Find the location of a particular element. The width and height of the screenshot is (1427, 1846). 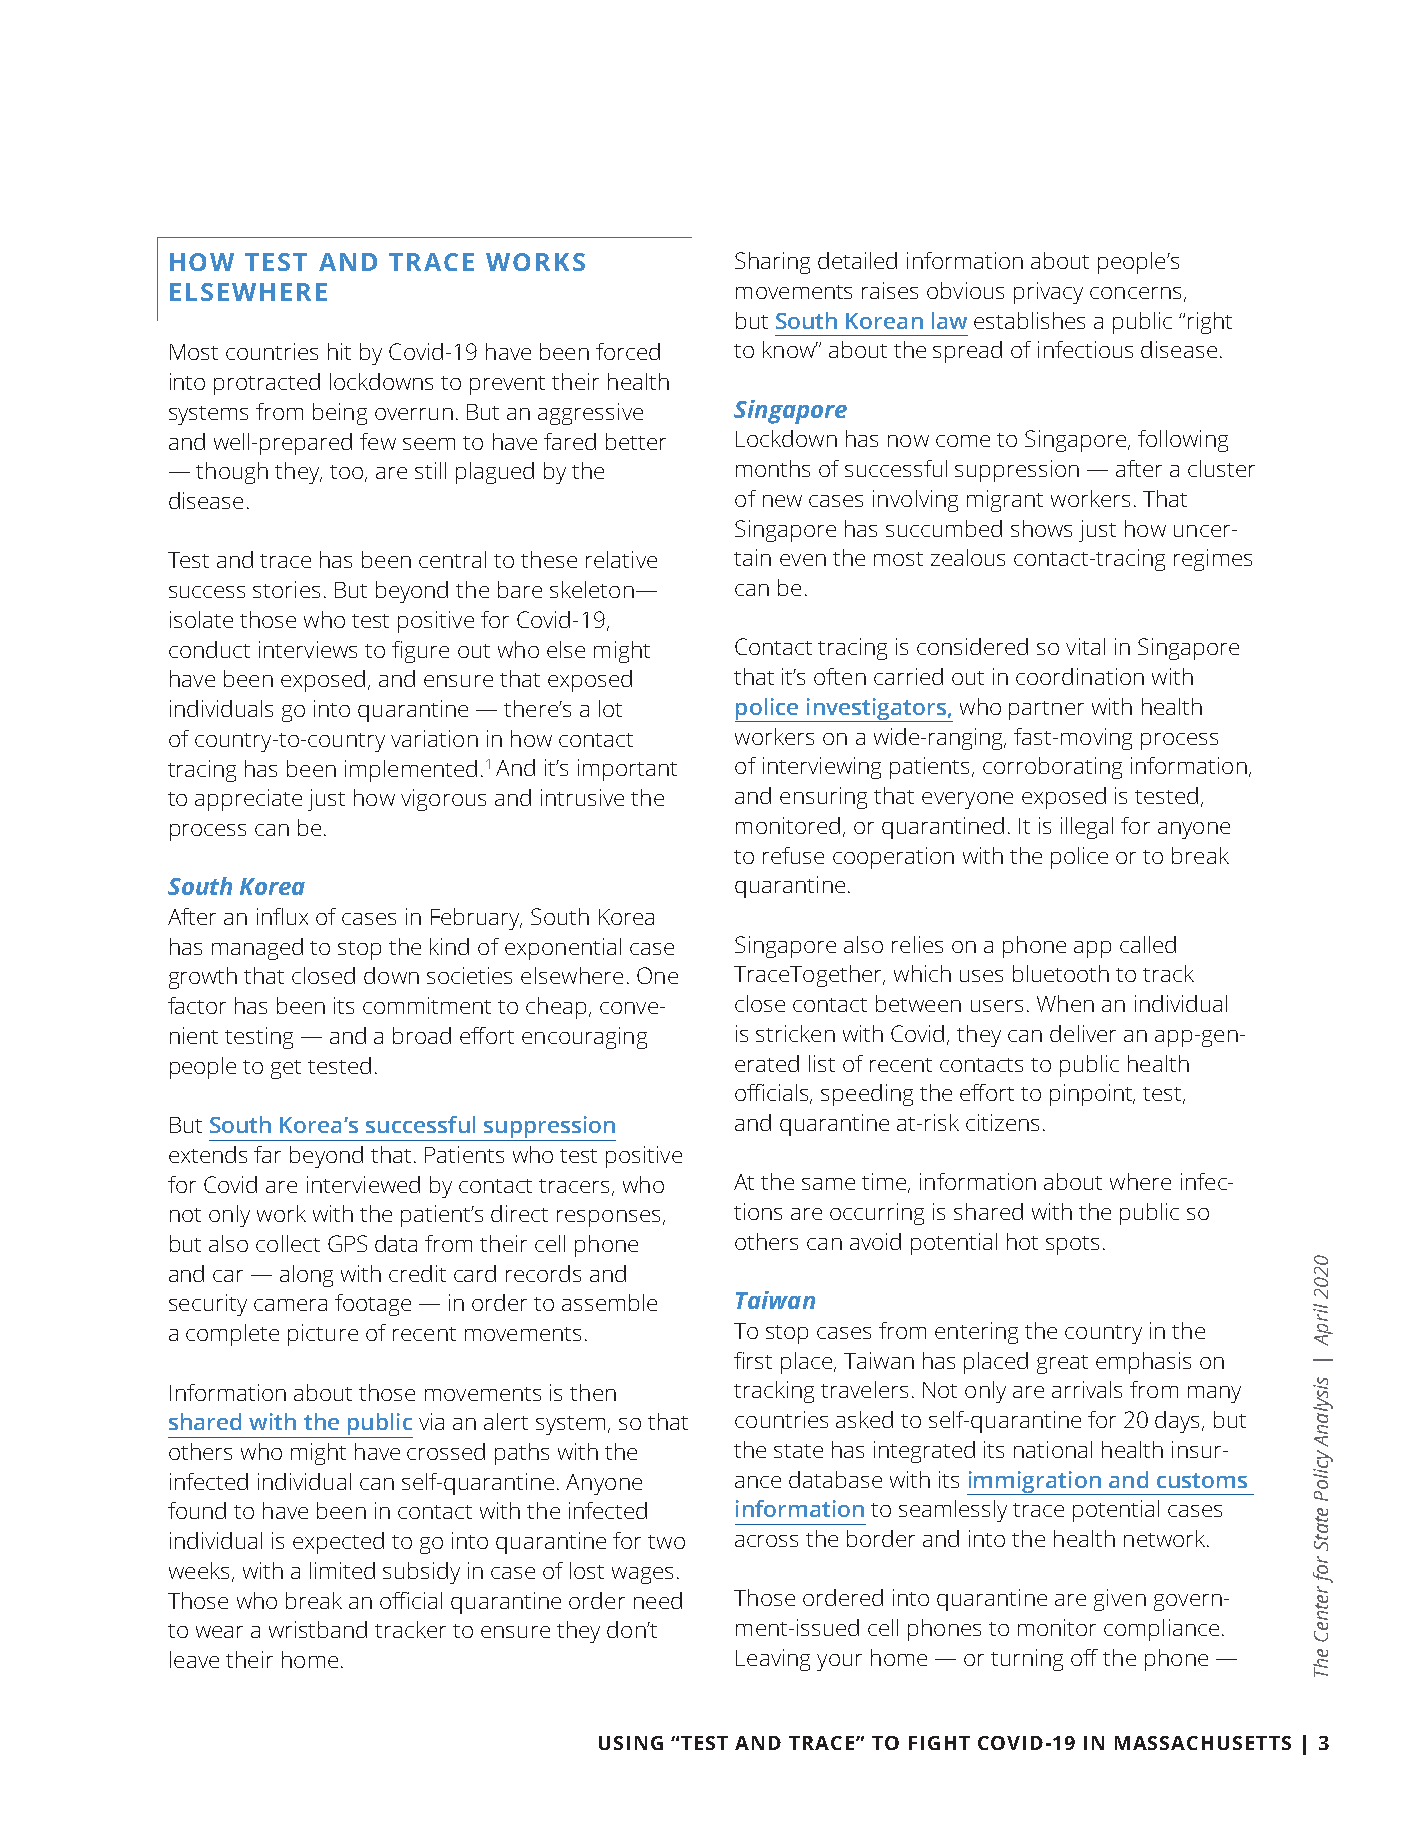

Sharing is located at coordinates (772, 263).
